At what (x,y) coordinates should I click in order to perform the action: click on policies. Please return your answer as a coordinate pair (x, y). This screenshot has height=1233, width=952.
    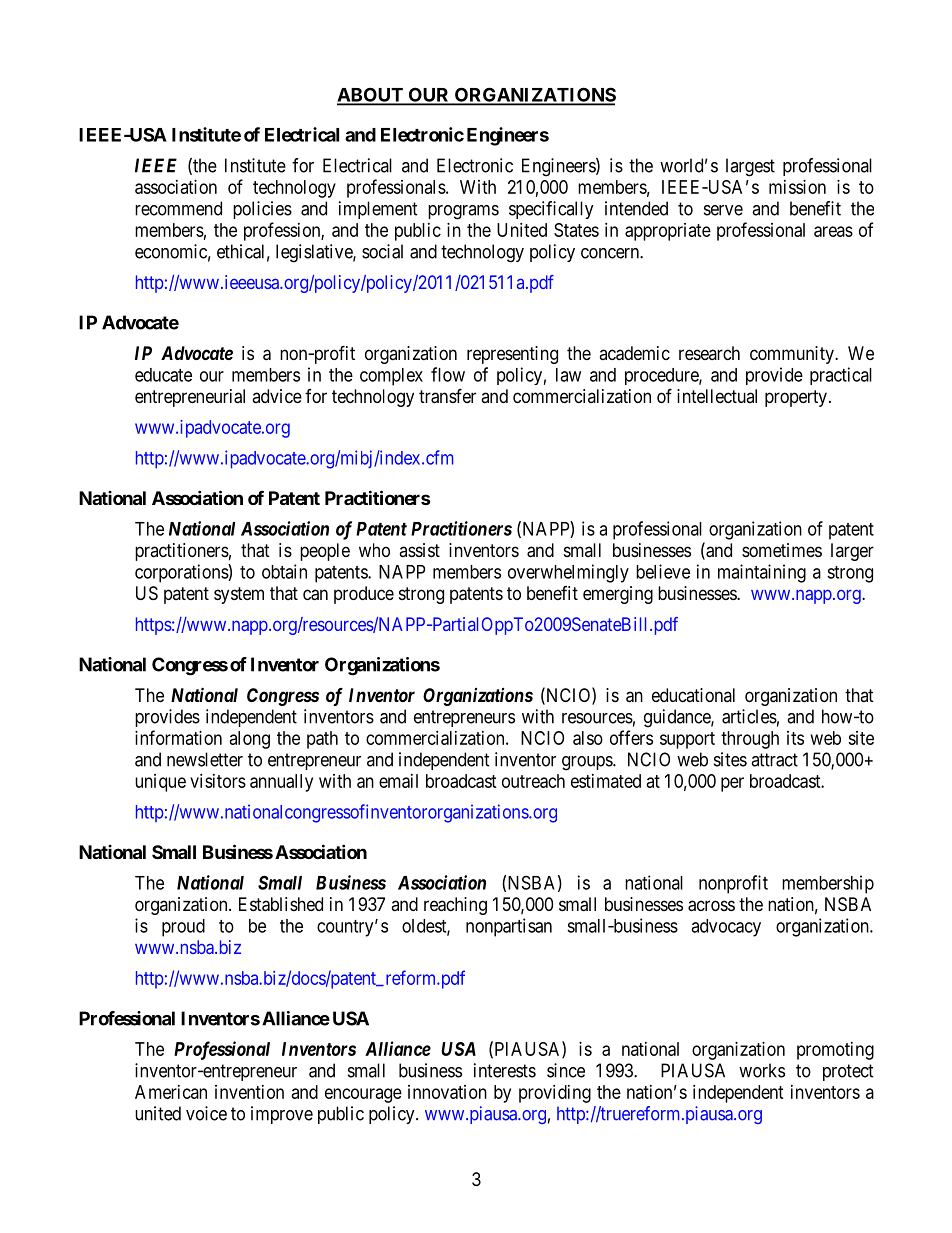
    Looking at the image, I should click on (262, 210).
